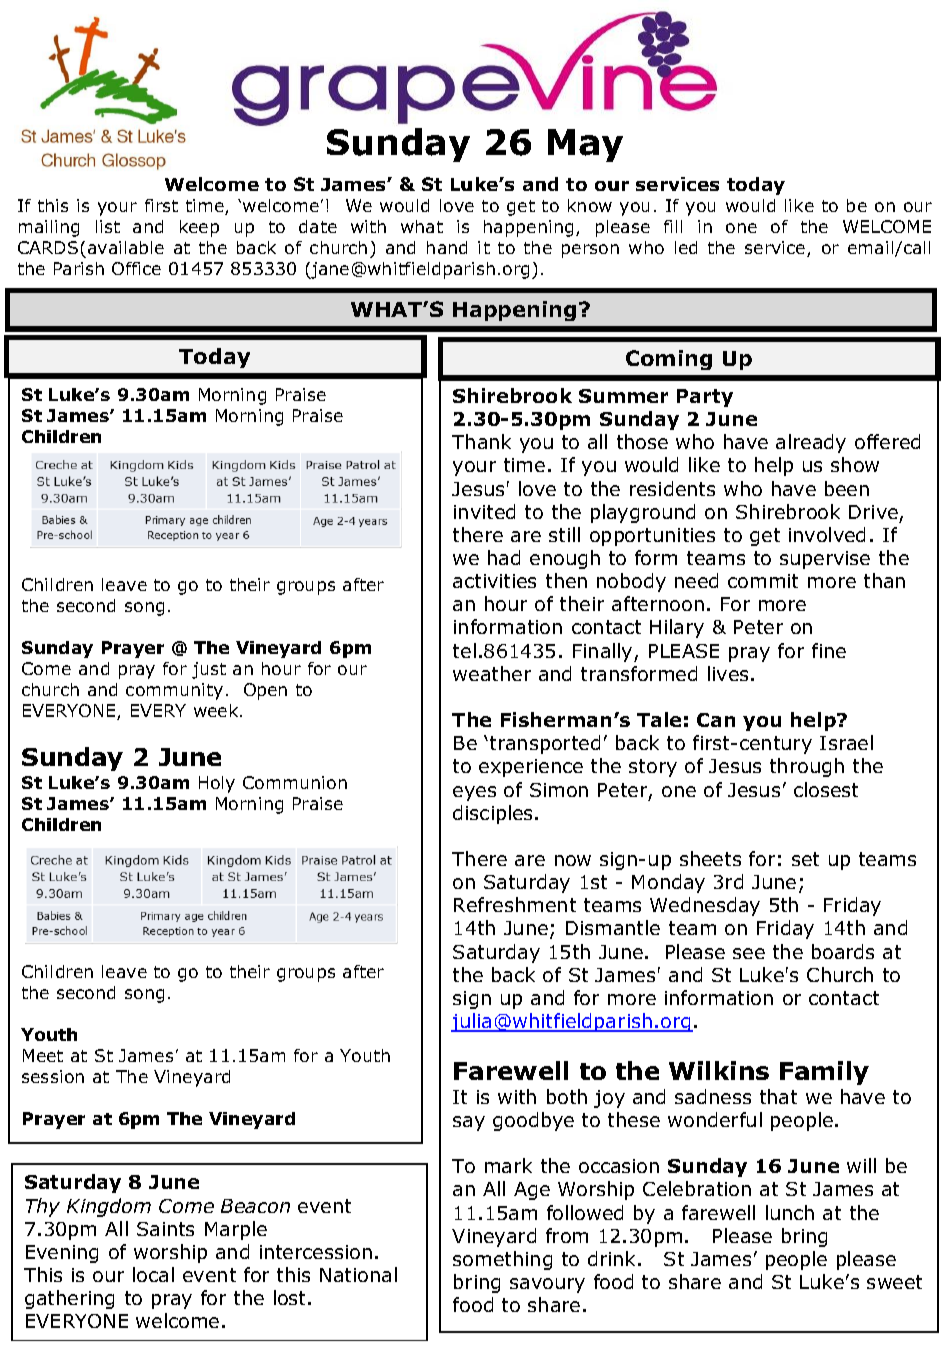  What do you see at coordinates (484, 511) in the page?
I see `invited` at bounding box center [484, 511].
